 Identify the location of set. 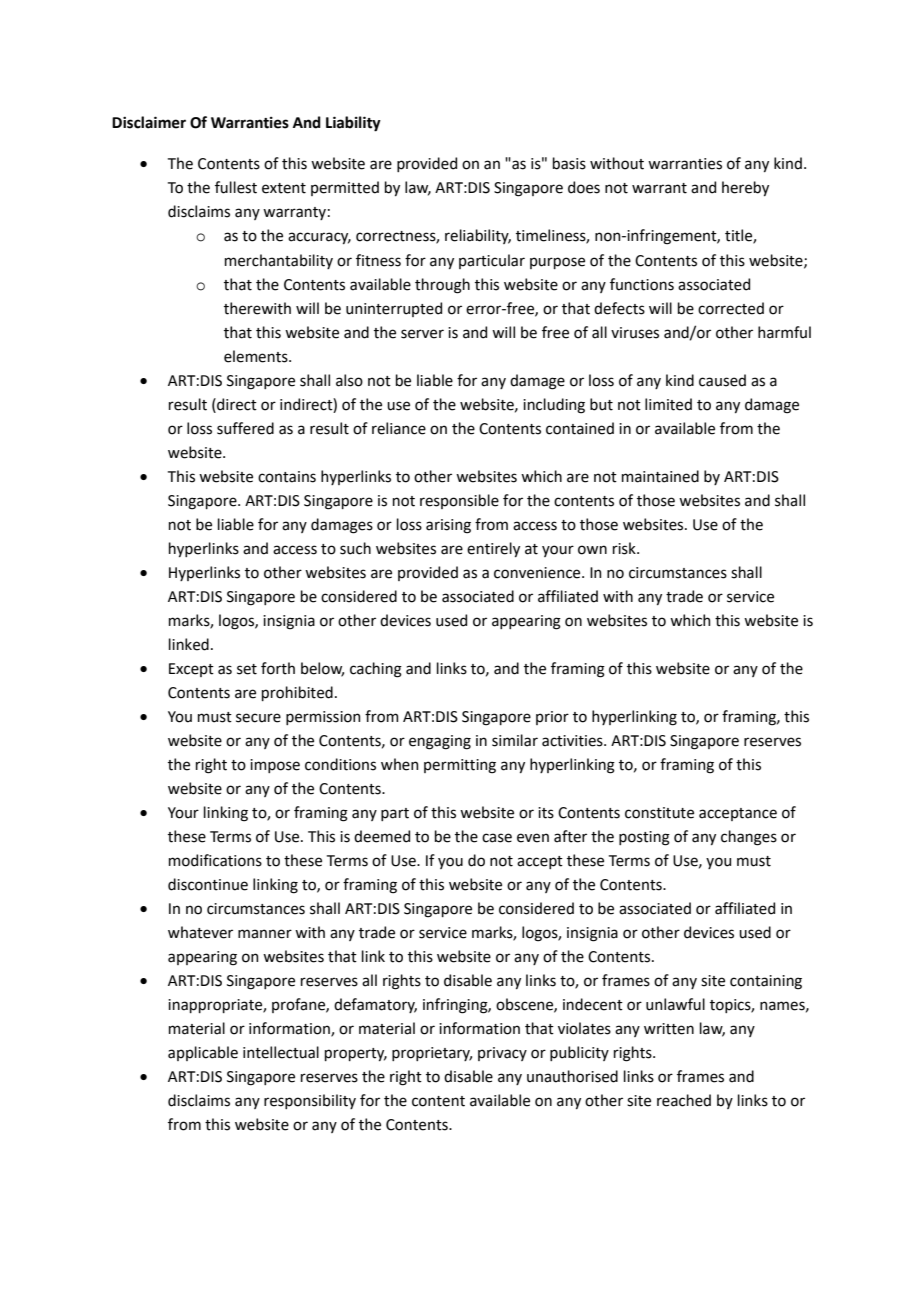
(247, 669).
